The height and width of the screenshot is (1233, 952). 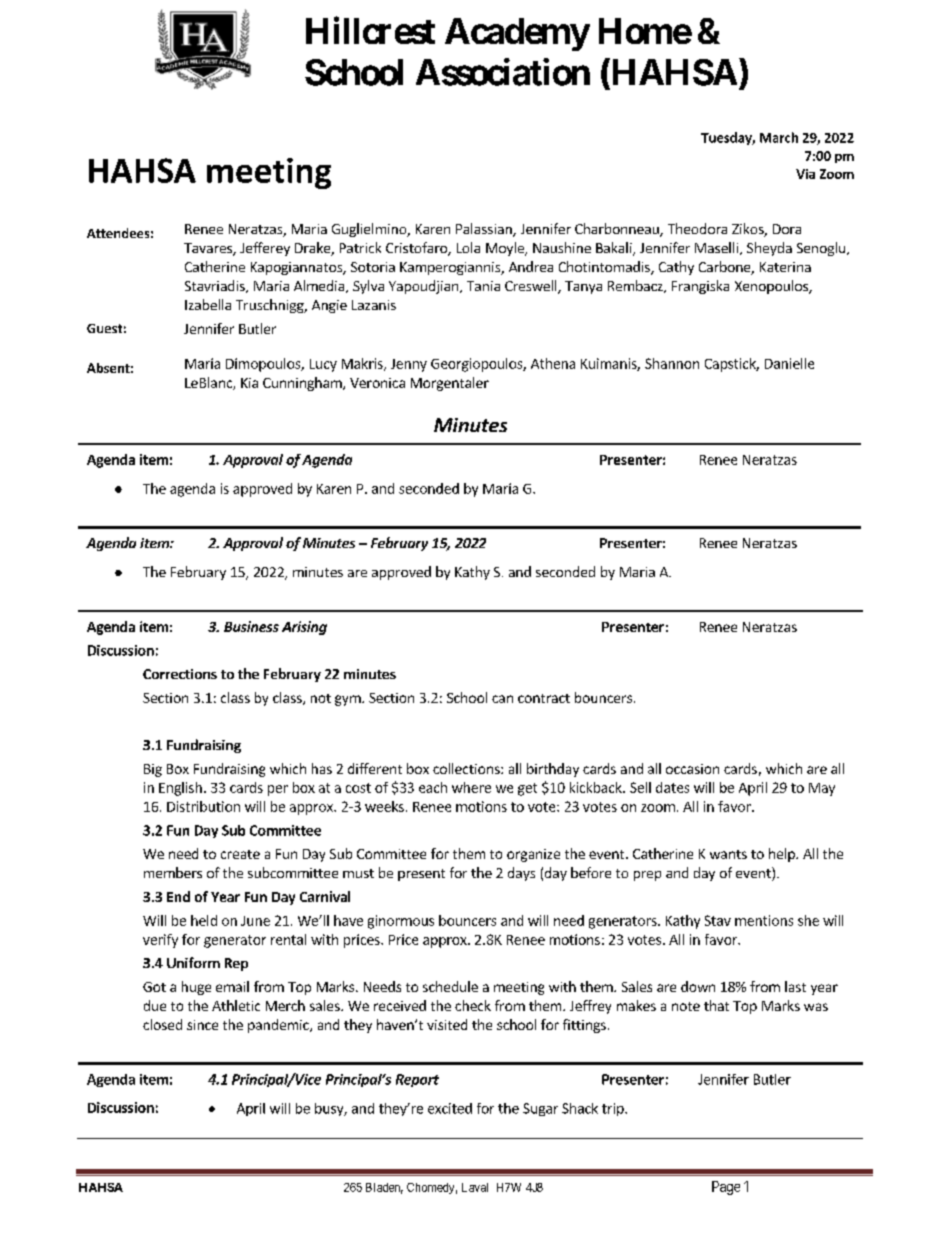 What do you see at coordinates (503, 72) in the screenshot?
I see `Association` at bounding box center [503, 72].
